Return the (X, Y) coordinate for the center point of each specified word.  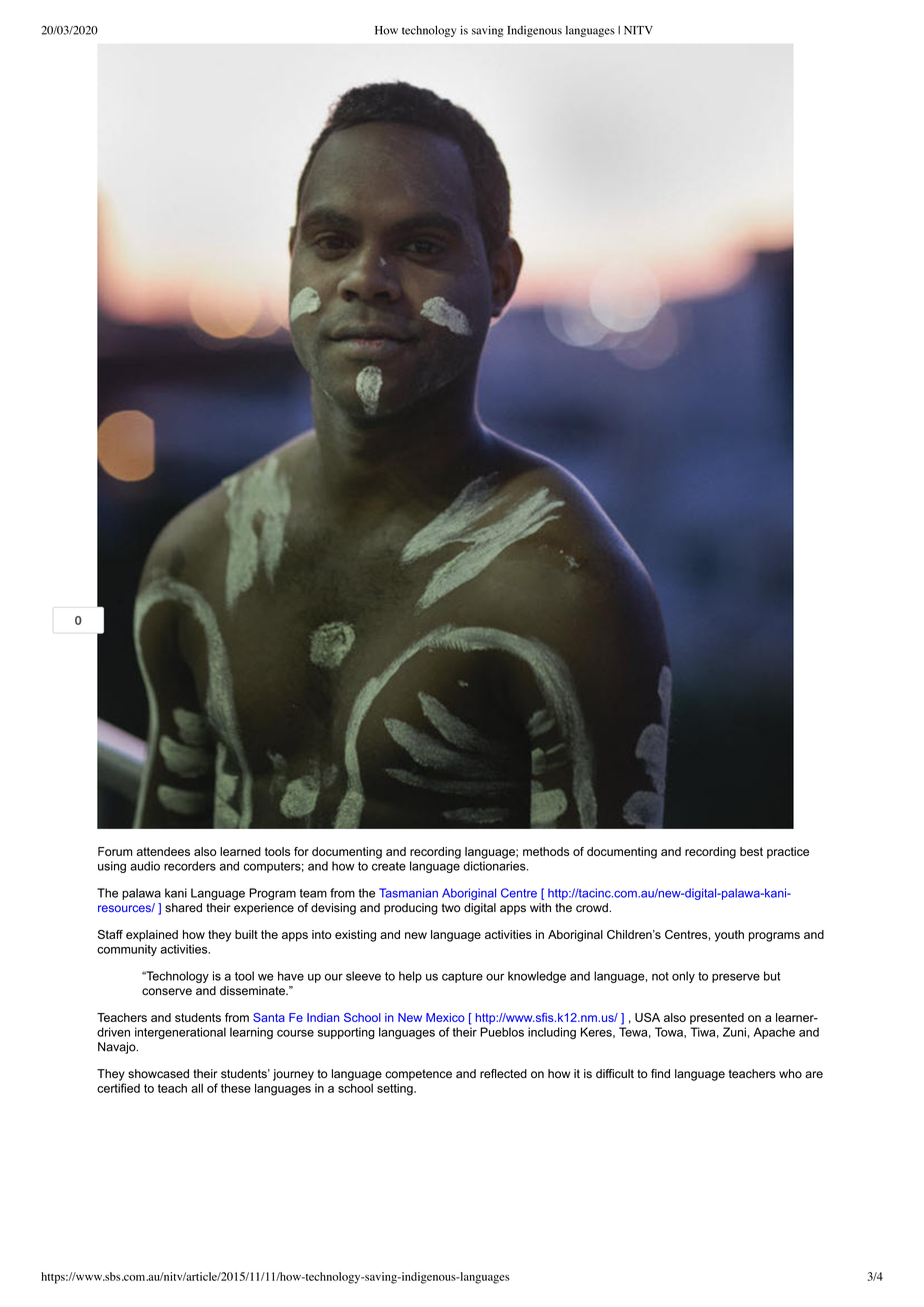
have (291, 976)
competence (418, 1075)
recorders (190, 866)
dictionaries (495, 866)
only (683, 977)
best (751, 851)
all (197, 1088)
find (660, 1073)
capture (462, 977)
